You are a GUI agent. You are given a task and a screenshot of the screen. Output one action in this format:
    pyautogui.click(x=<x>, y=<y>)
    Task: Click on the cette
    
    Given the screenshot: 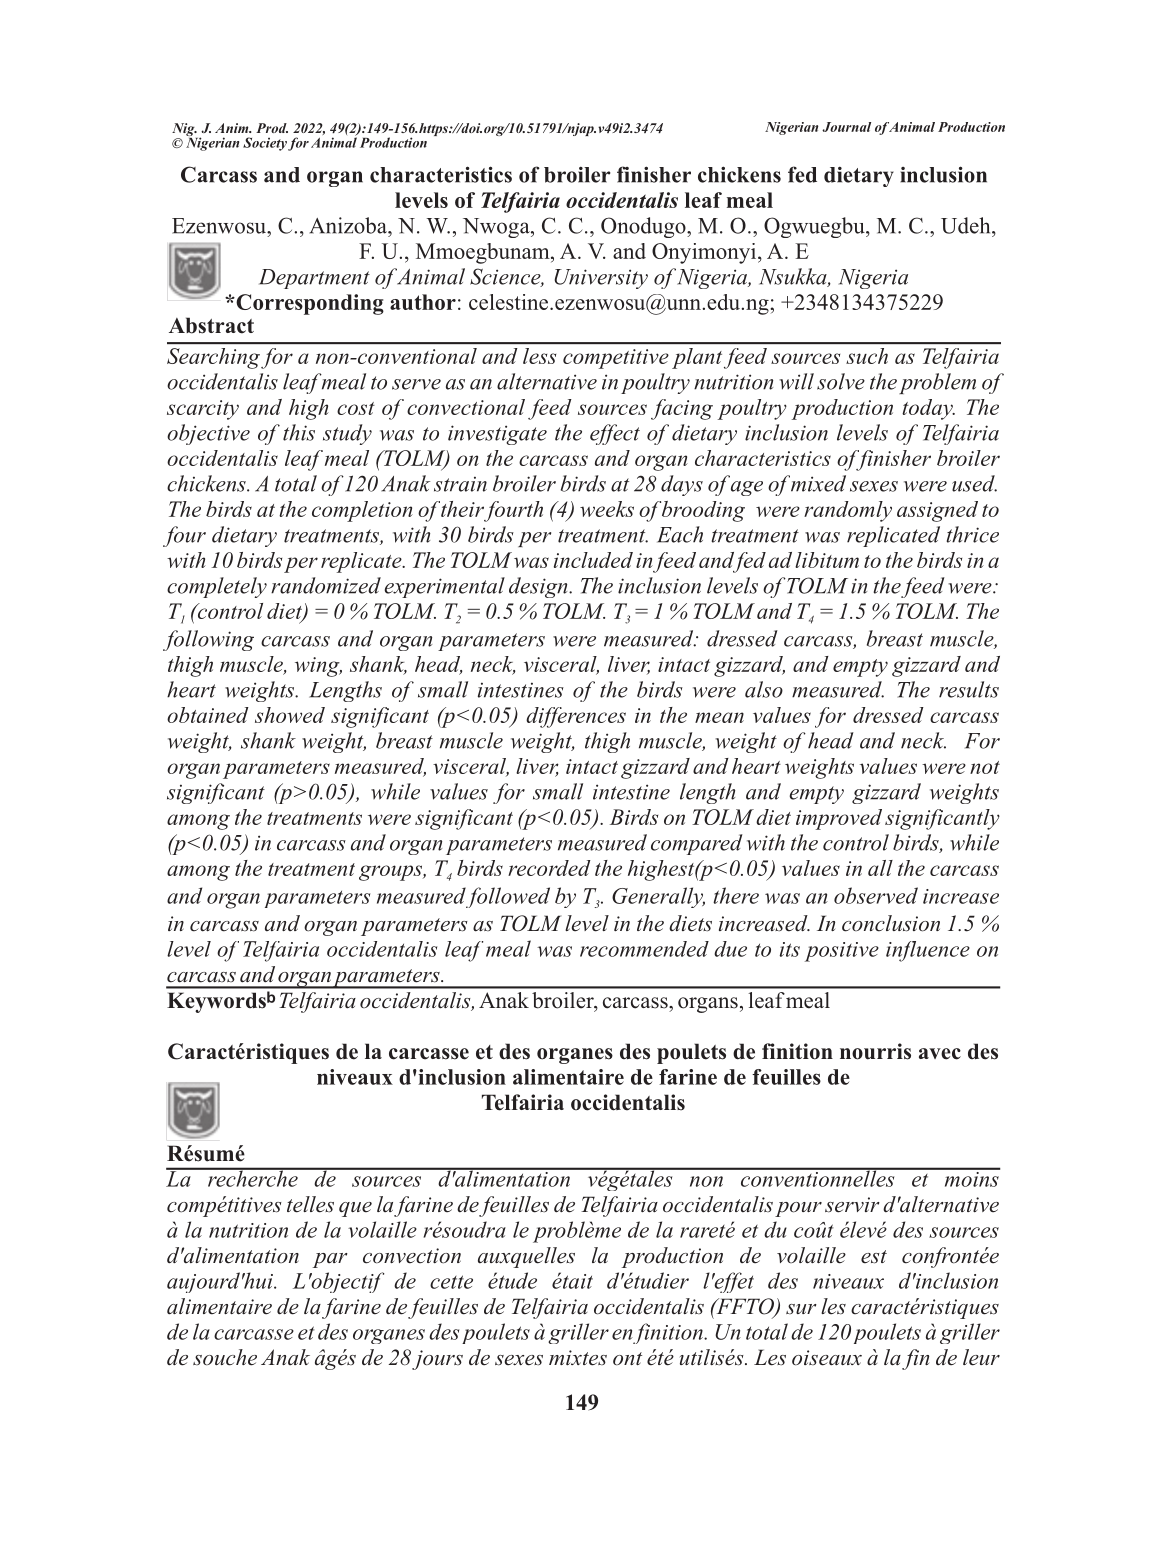 What is the action you would take?
    pyautogui.click(x=451, y=1282)
